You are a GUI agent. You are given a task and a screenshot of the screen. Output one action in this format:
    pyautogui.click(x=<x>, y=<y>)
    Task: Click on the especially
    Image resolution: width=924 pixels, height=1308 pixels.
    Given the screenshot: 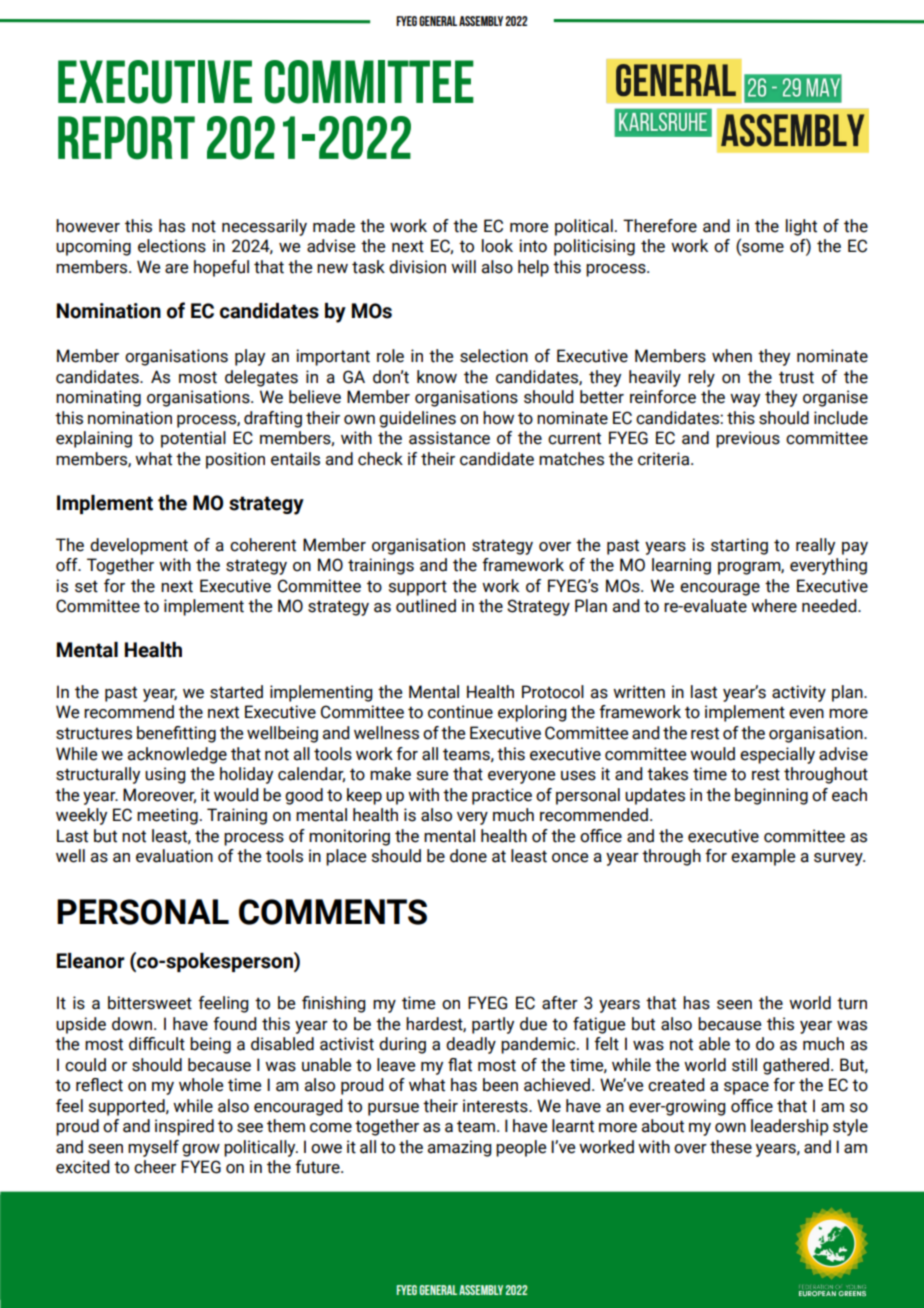 What is the action you would take?
    pyautogui.click(x=777, y=755)
